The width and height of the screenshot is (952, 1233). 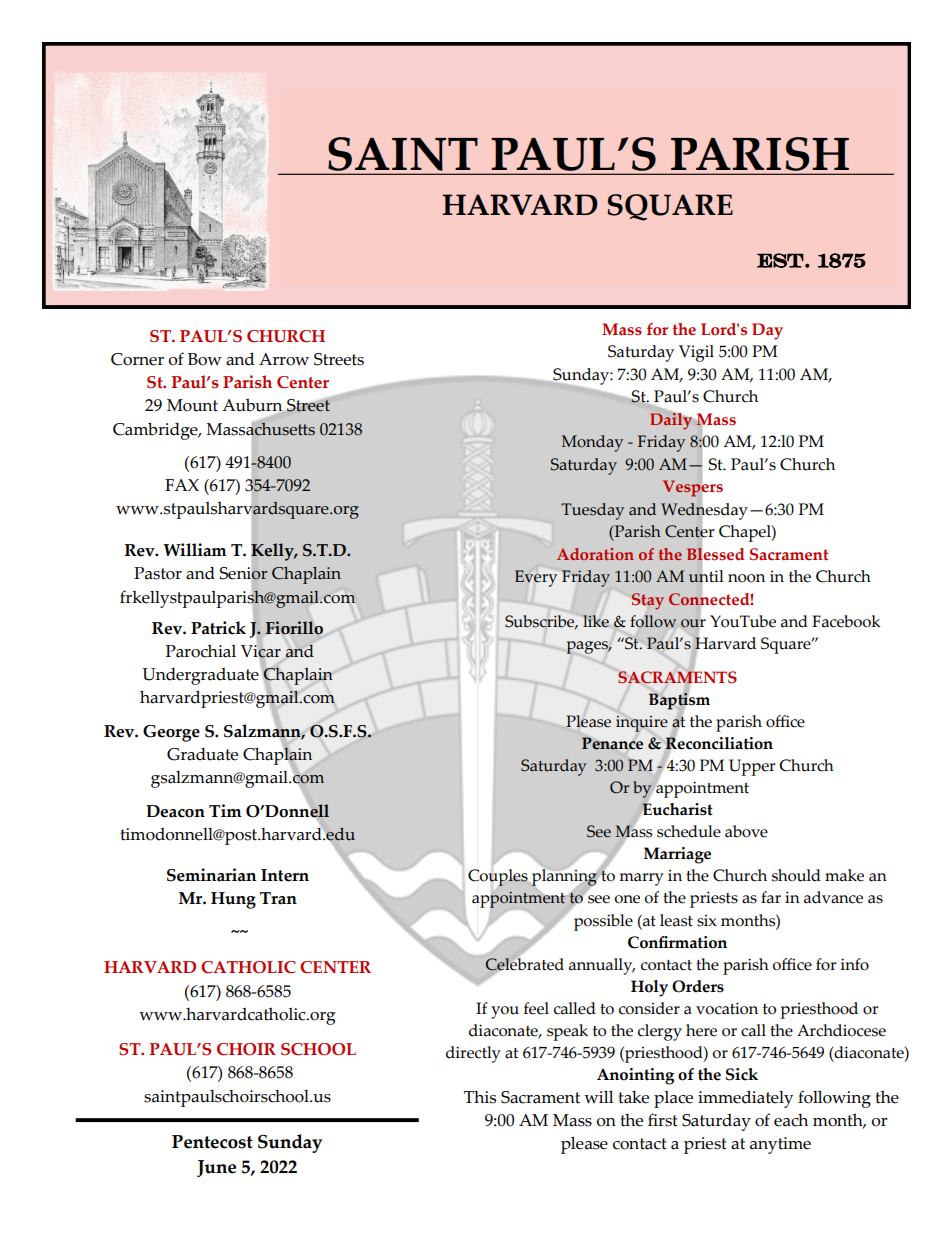 I want to click on This, so click(x=480, y=1097).
